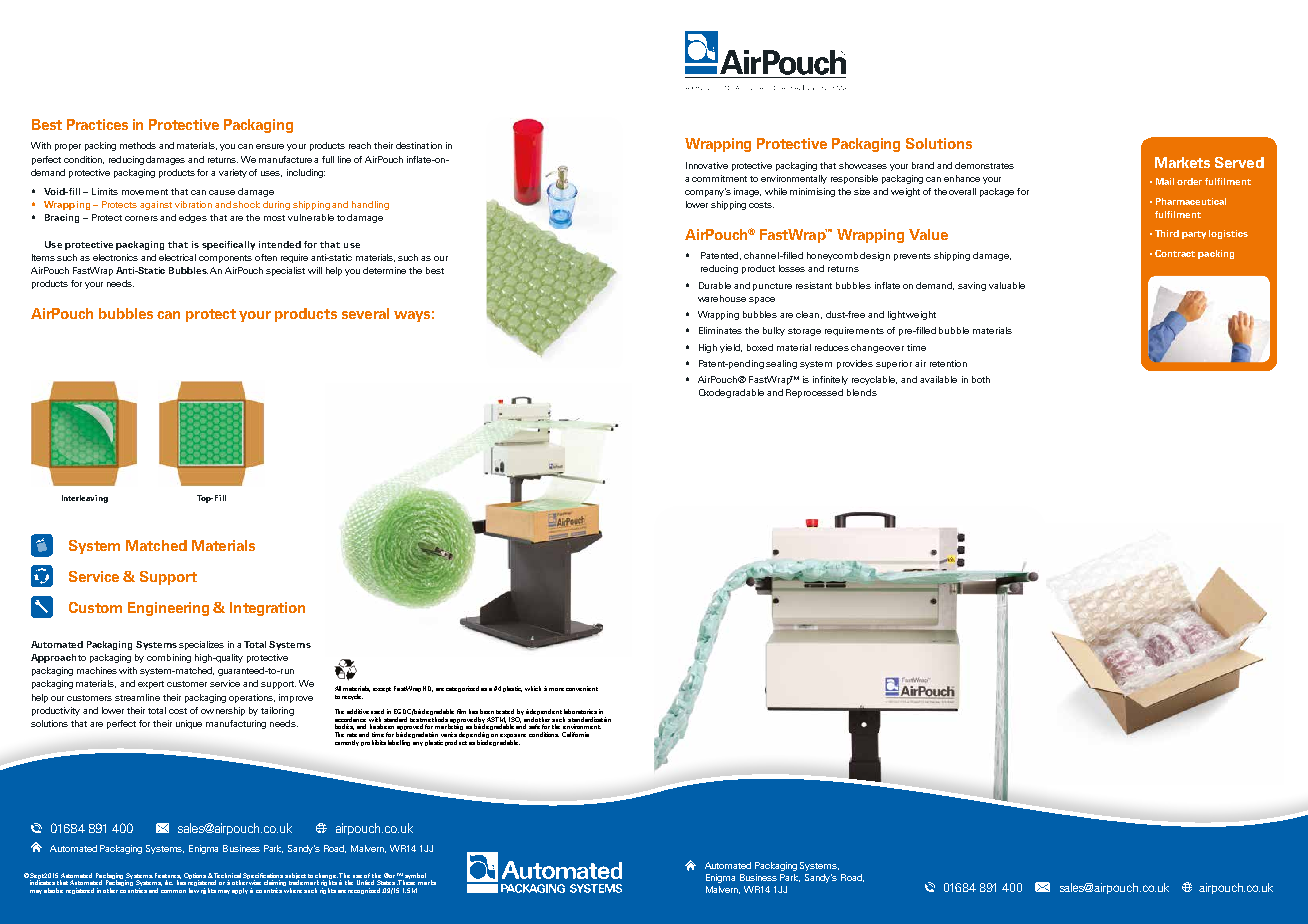 The height and width of the page is (924, 1308). I want to click on Innovative, so click(707, 165).
